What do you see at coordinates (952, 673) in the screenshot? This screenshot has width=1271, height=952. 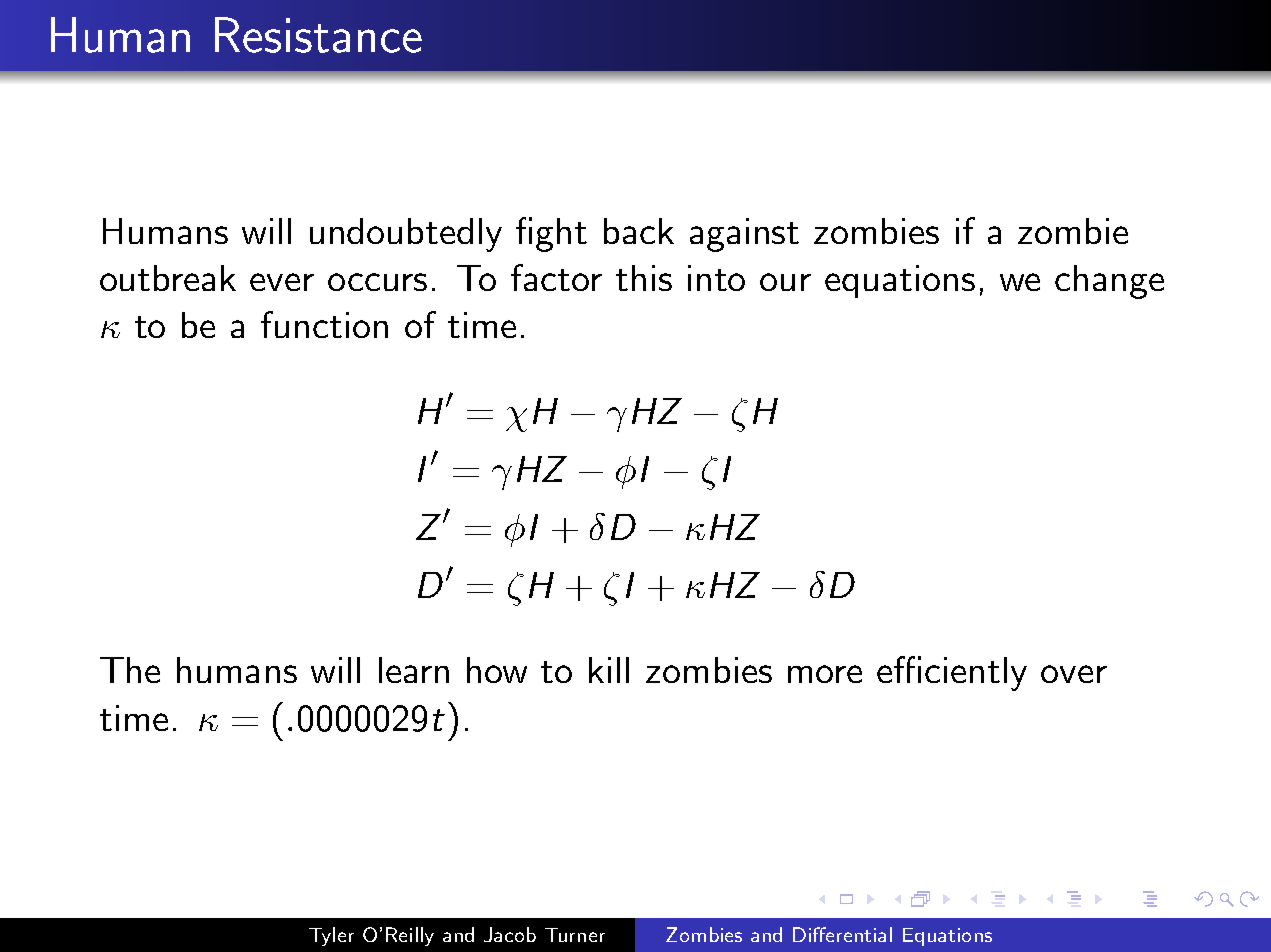 I see `efficiently` at bounding box center [952, 673].
